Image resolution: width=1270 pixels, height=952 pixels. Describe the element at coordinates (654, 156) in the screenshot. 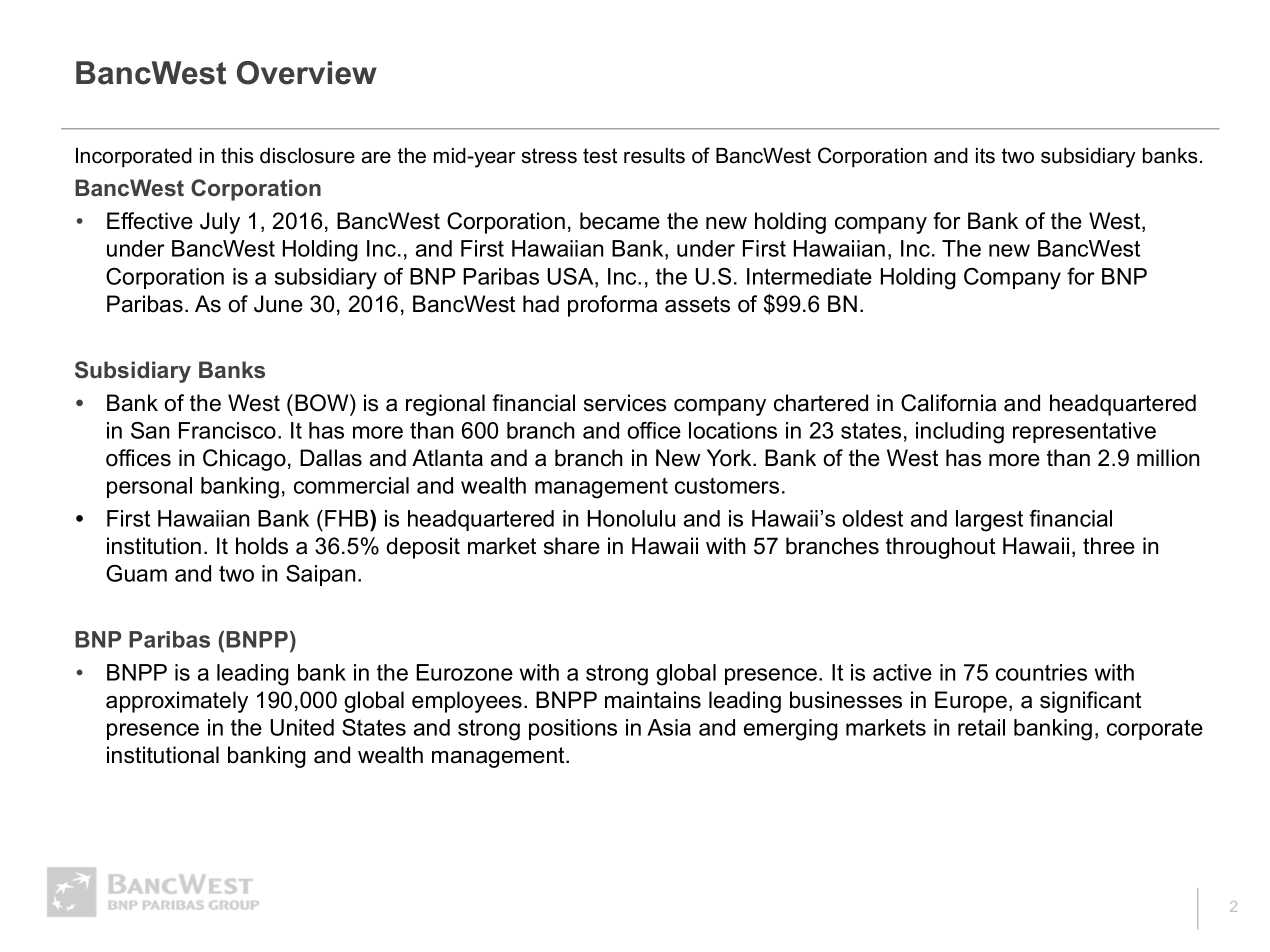

I see `results` at that location.
